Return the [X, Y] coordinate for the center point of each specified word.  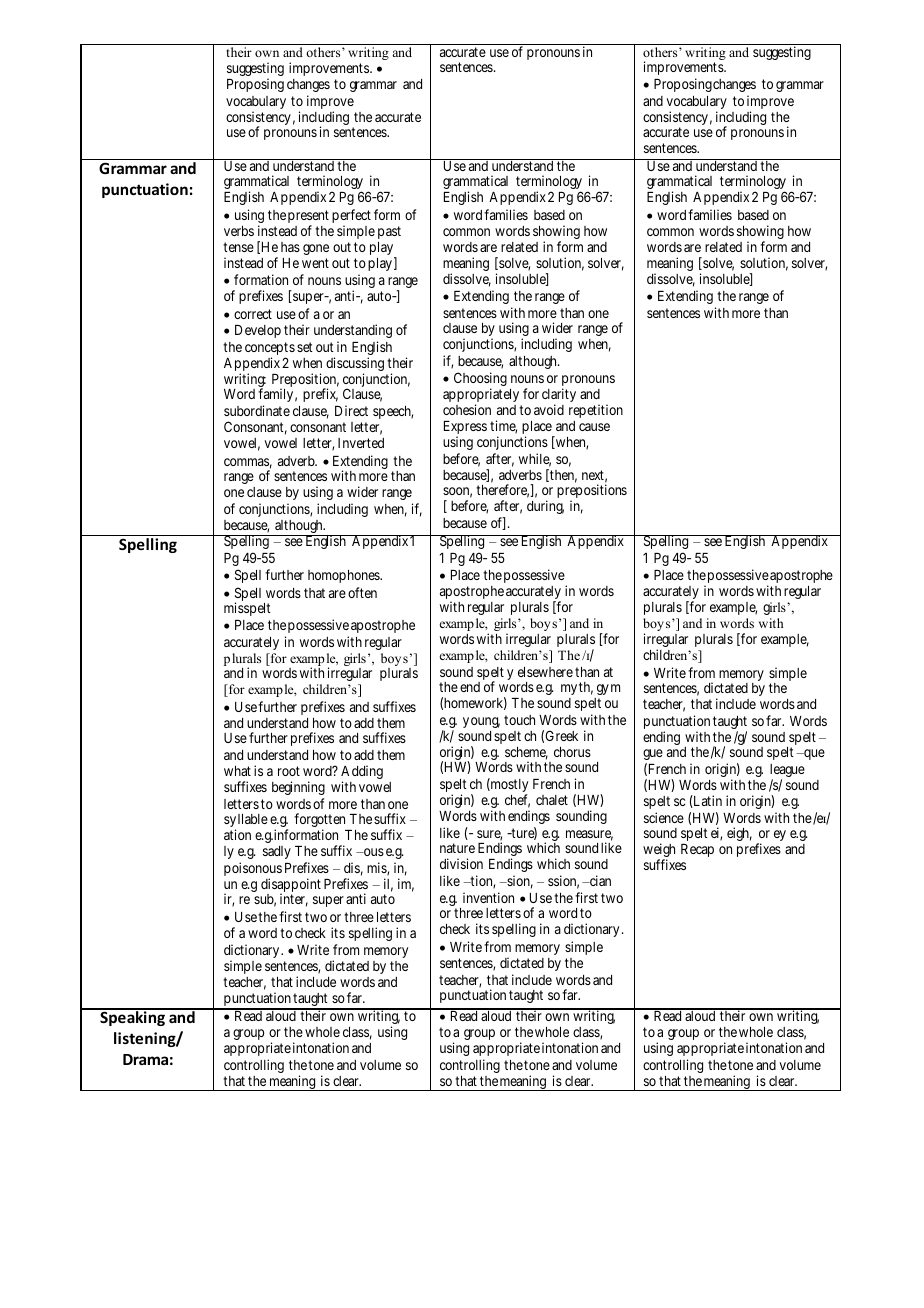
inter [294, 900]
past [389, 232]
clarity [559, 396]
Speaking [133, 1017]
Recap [697, 850]
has [290, 247]
